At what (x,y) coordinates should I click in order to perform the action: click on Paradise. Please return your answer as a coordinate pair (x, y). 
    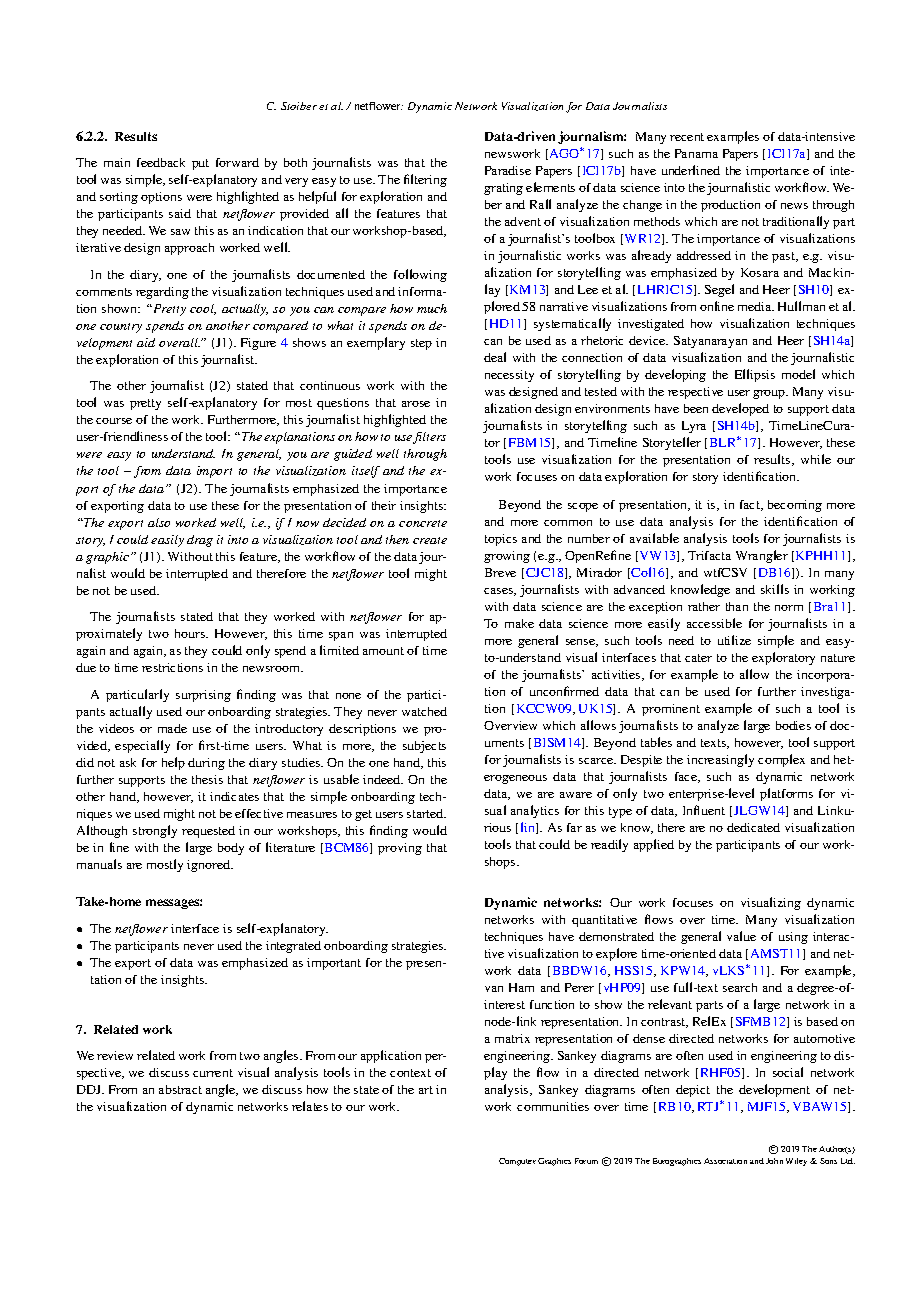
    Looking at the image, I should click on (508, 170).
